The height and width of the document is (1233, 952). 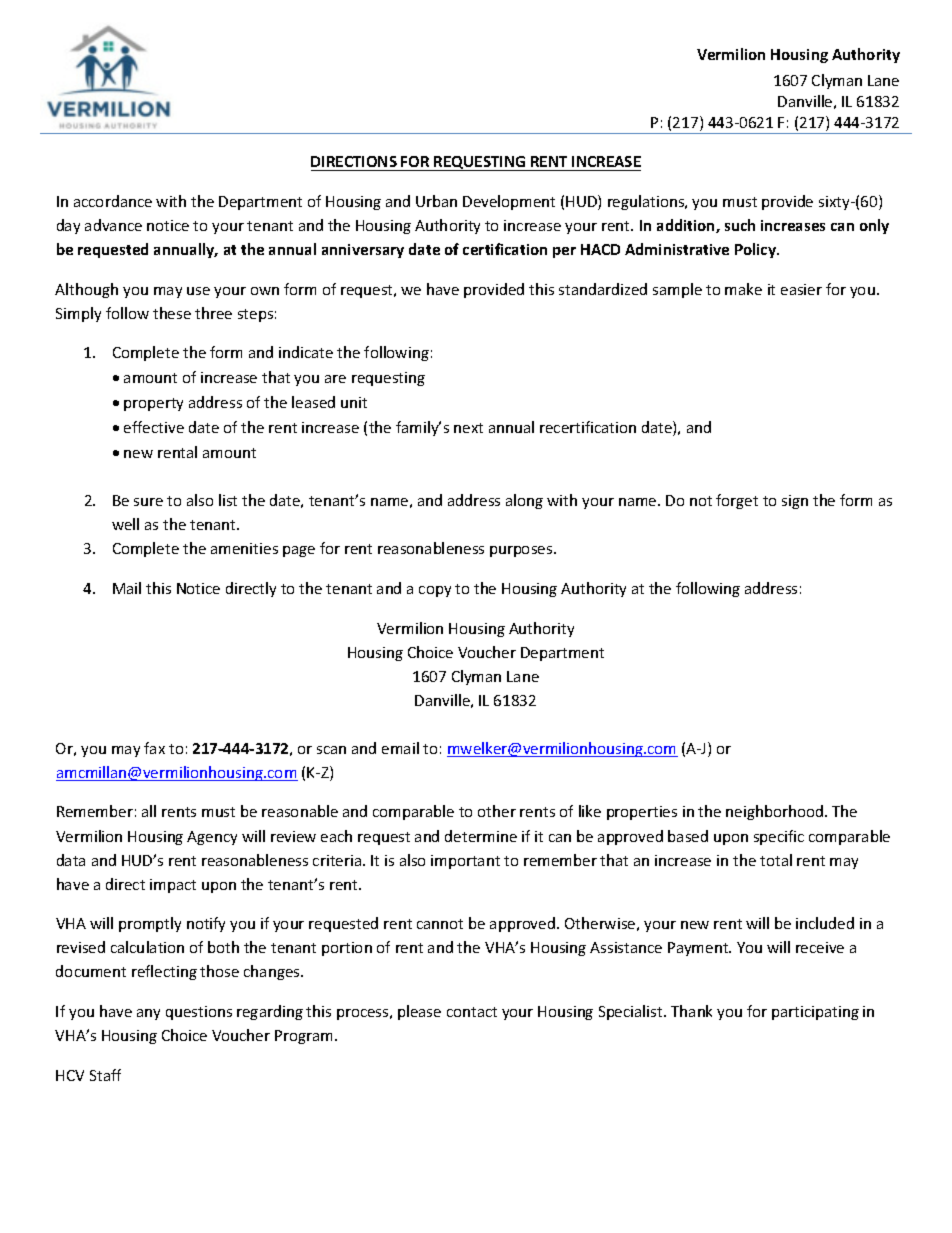 I want to click on effective, so click(x=154, y=427).
